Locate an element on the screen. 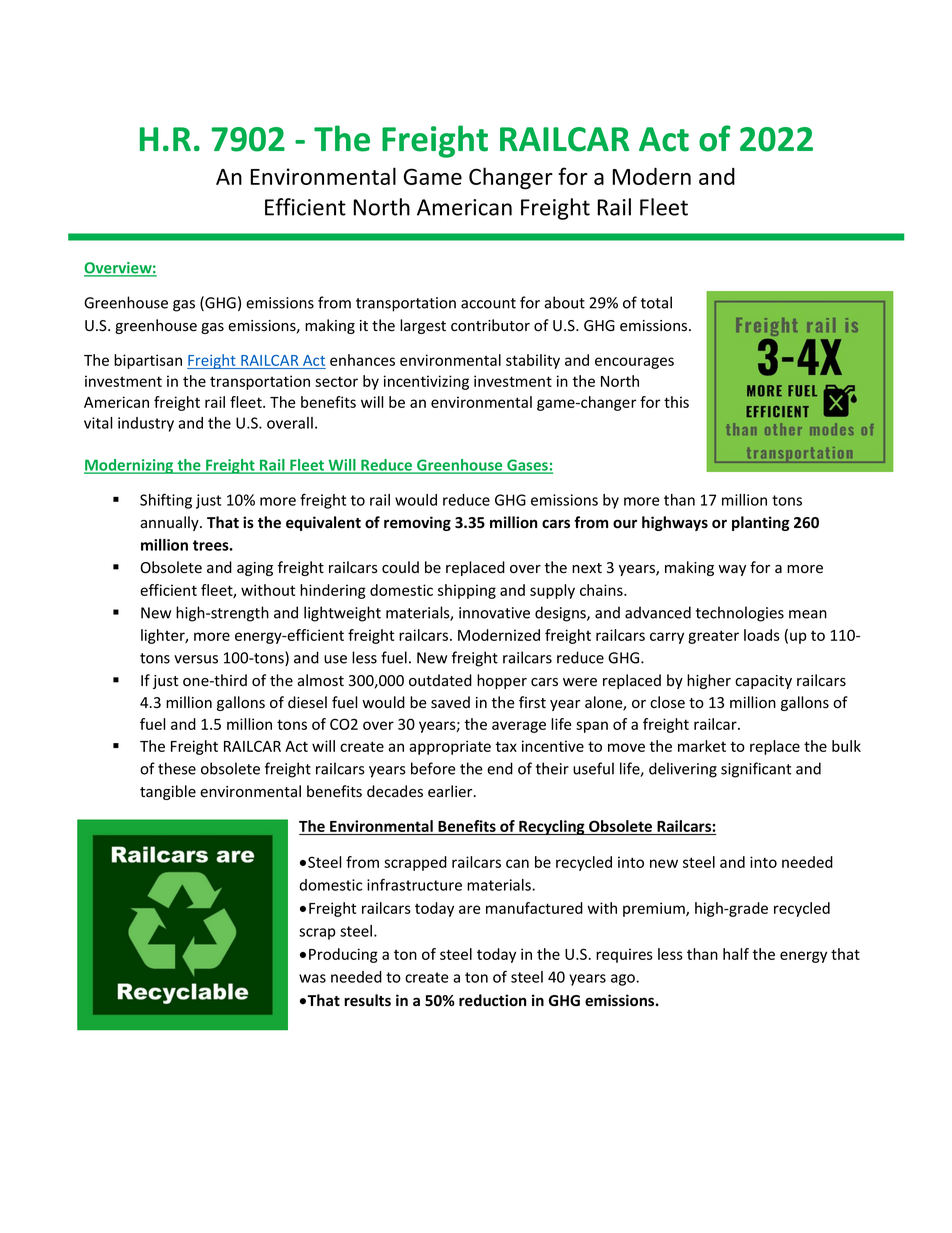  was is located at coordinates (312, 978).
